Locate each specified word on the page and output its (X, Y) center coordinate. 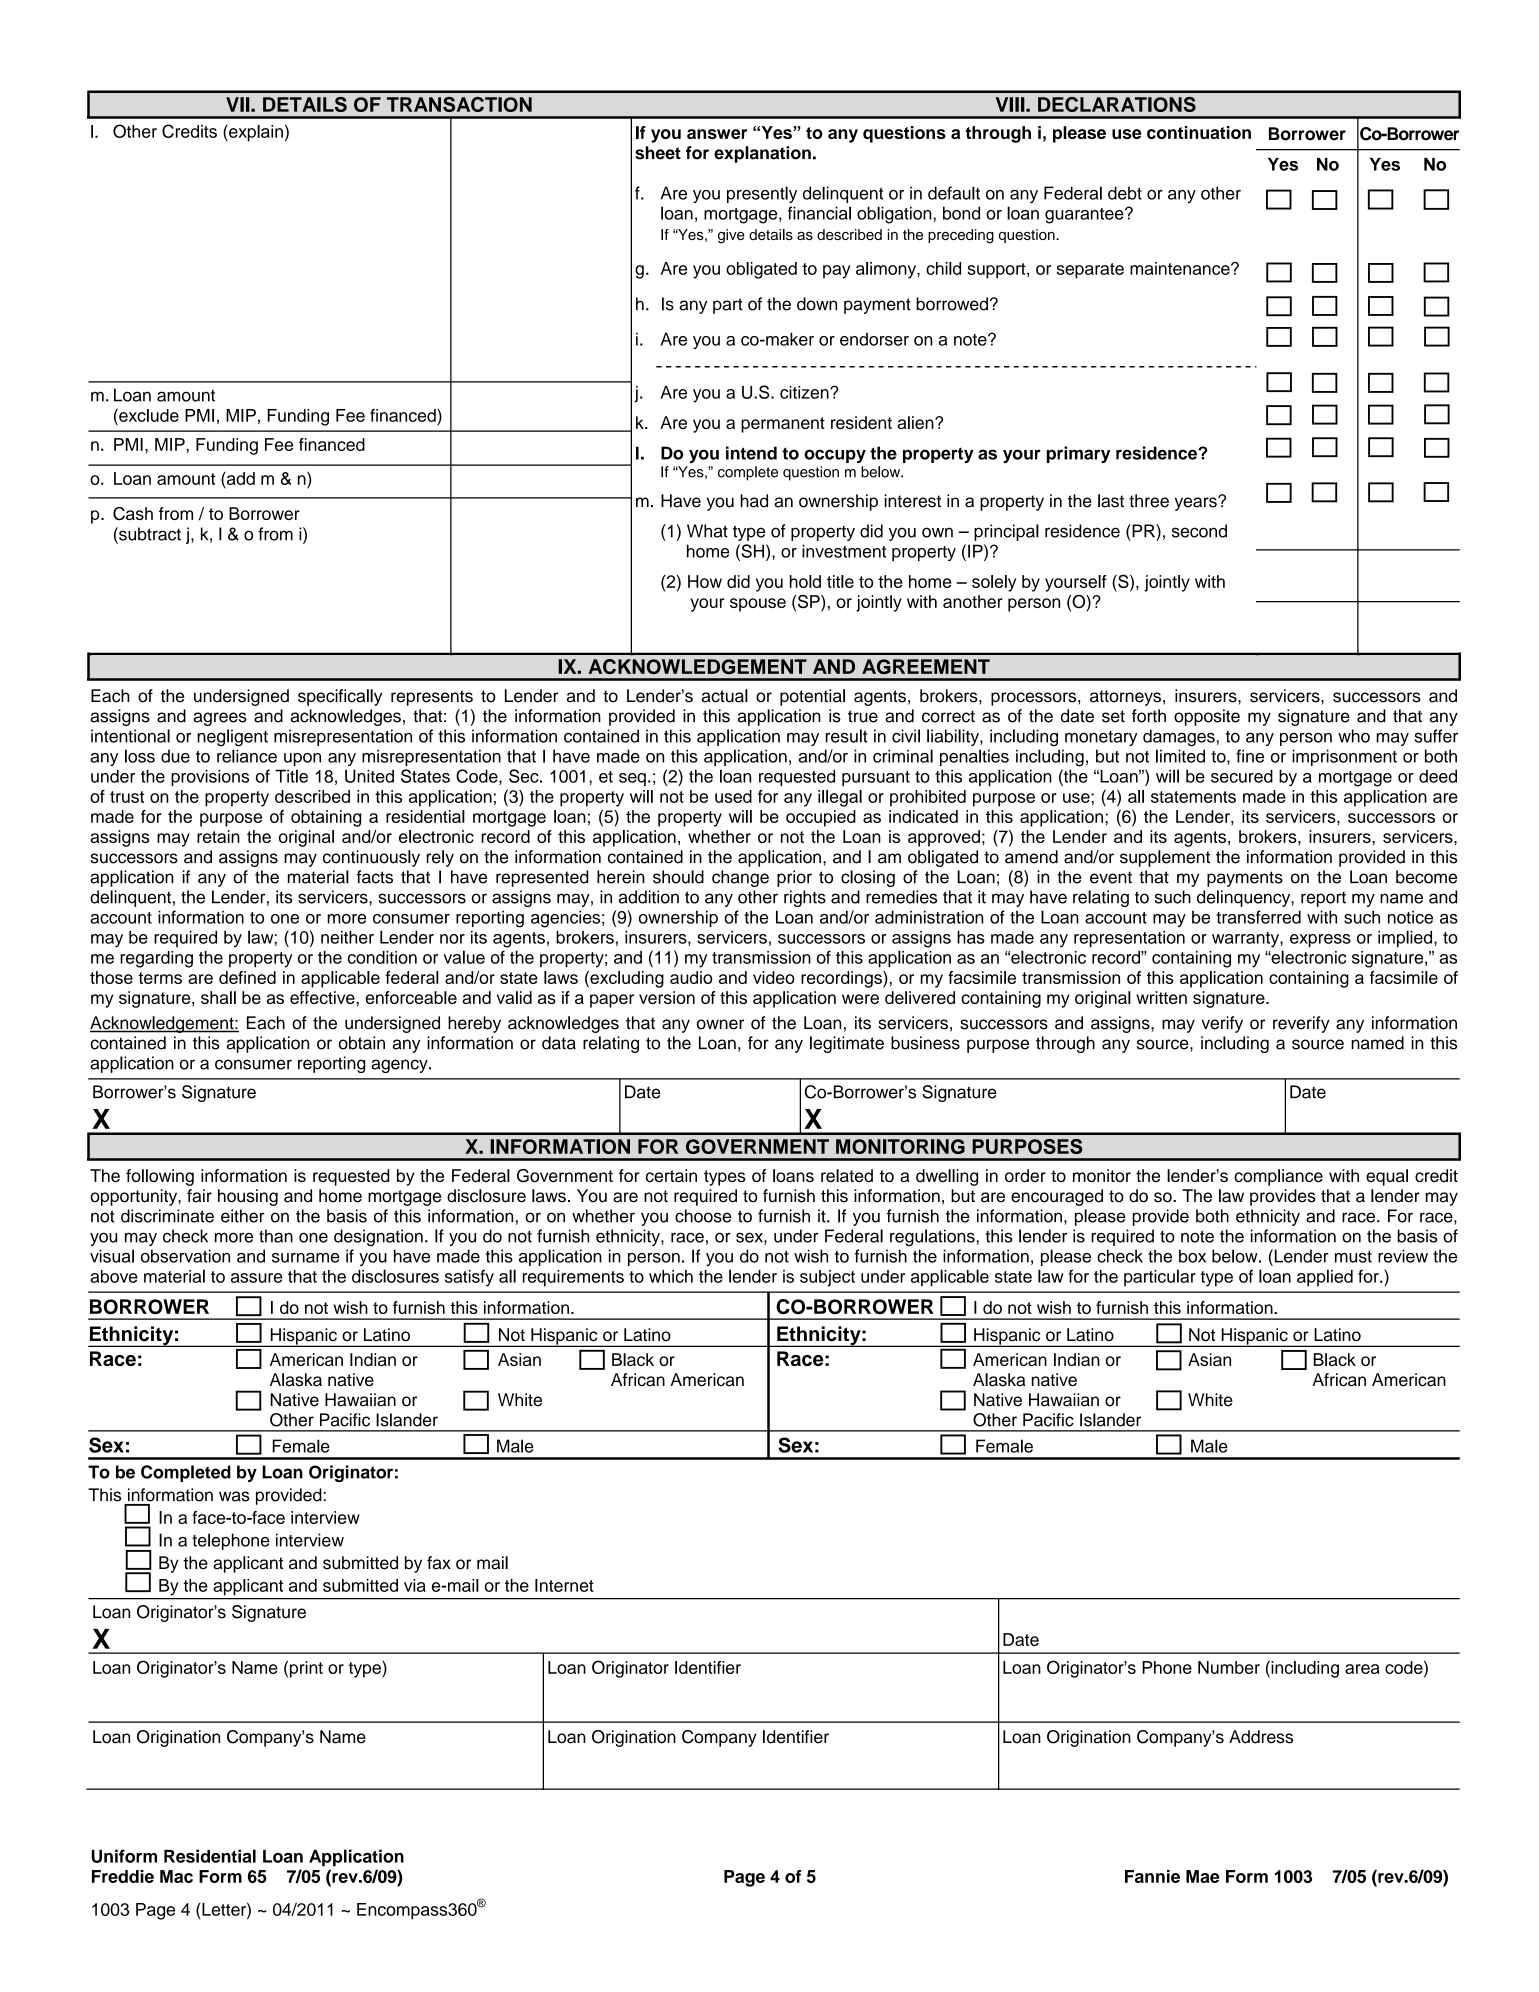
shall (218, 997)
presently (762, 194)
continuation (1199, 132)
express (1320, 940)
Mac (176, 1876)
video (774, 977)
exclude (148, 415)
